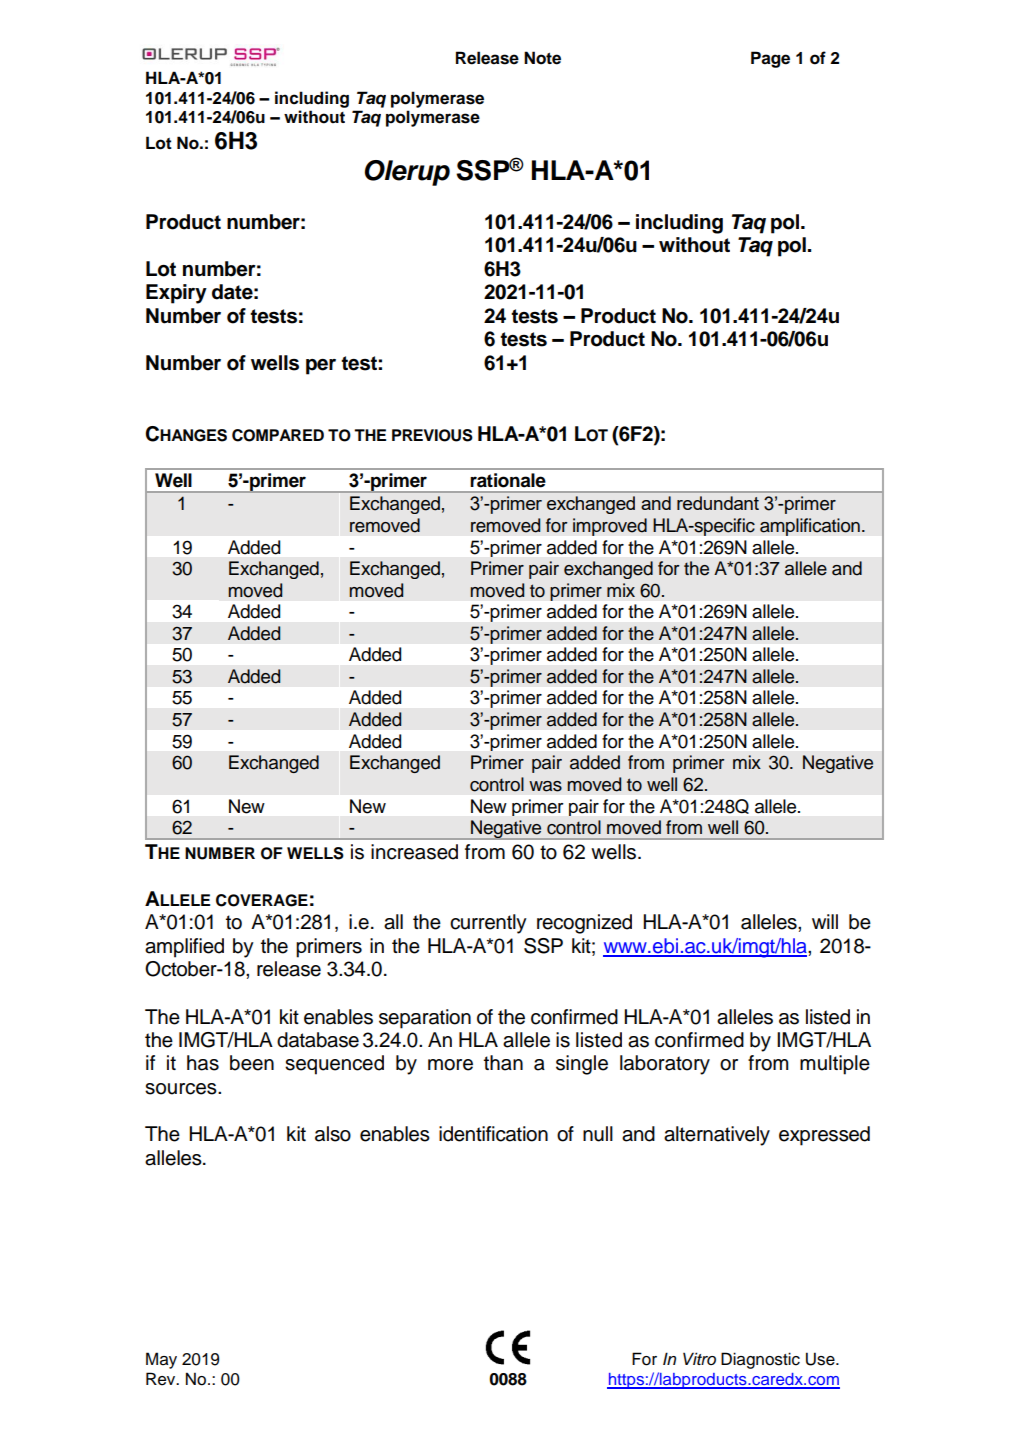 The height and width of the screenshot is (1437, 1016). Describe the element at coordinates (825, 921) in the screenshot. I see `will` at that location.
